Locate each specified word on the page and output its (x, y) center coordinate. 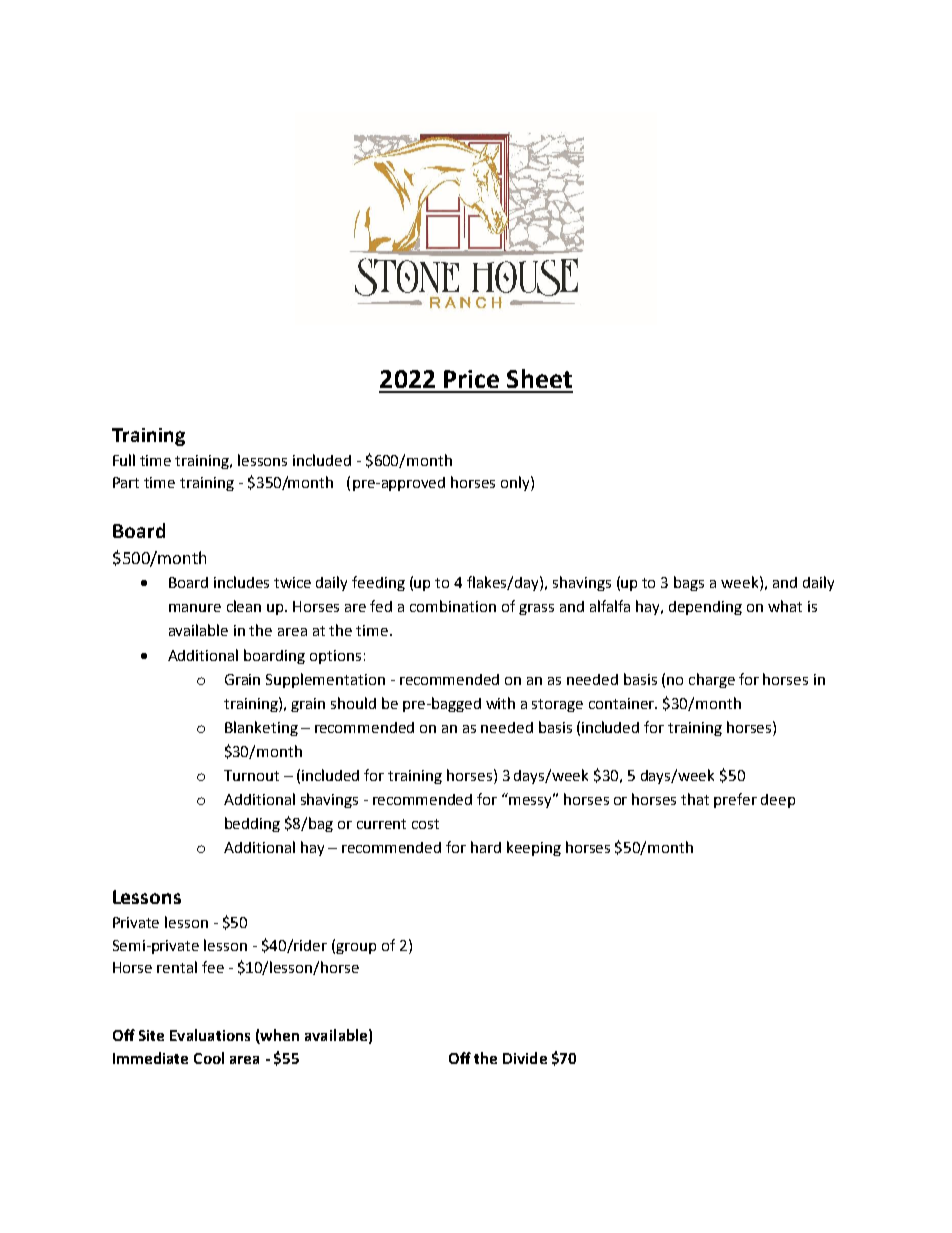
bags (689, 583)
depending (705, 608)
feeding (378, 583)
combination (453, 606)
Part (126, 482)
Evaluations (210, 1035)
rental (177, 967)
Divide (525, 1058)
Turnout (251, 775)
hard (486, 847)
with (500, 703)
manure (195, 608)
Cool (209, 1058)
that (695, 799)
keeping (534, 848)
